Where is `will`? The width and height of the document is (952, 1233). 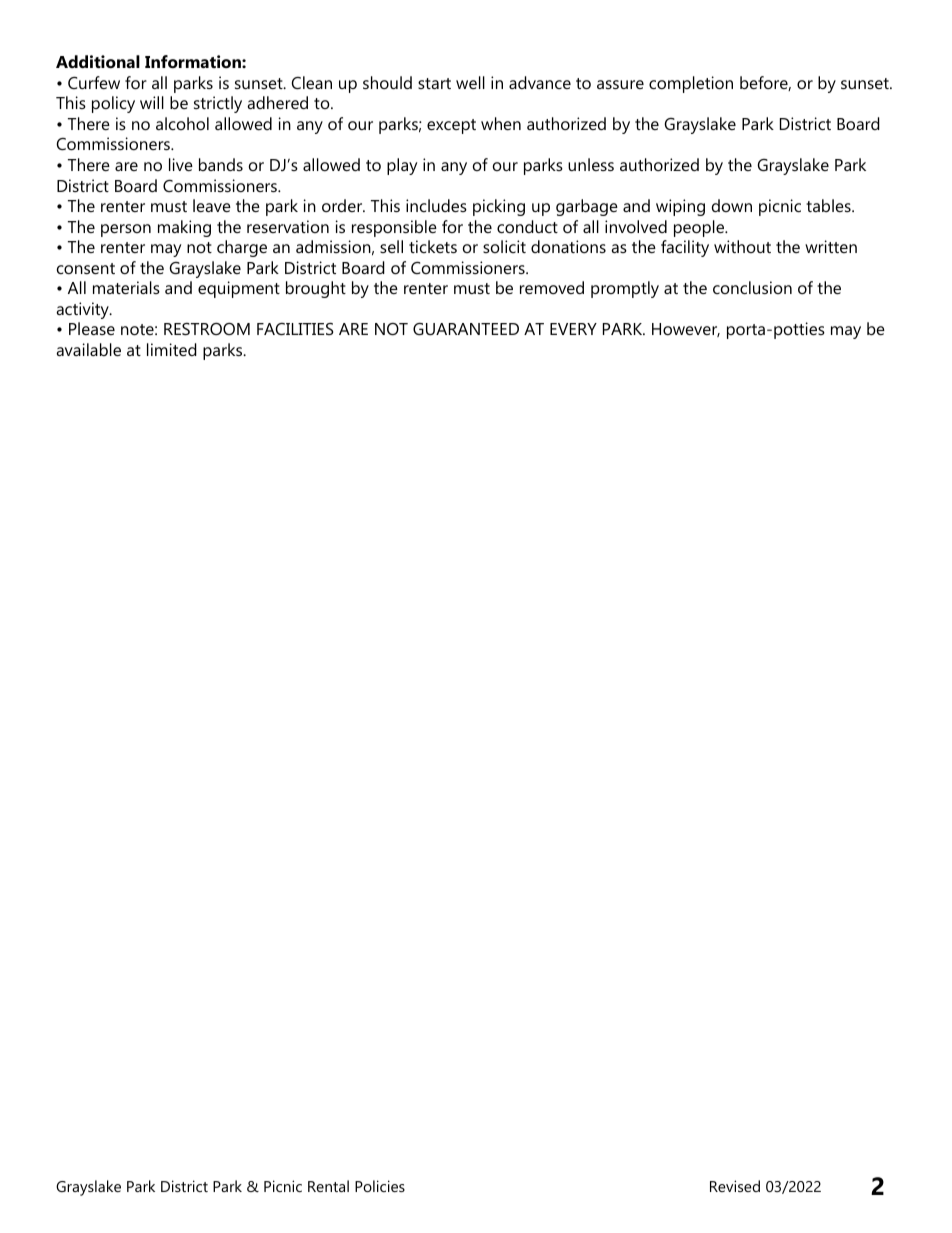
will is located at coordinates (152, 102).
